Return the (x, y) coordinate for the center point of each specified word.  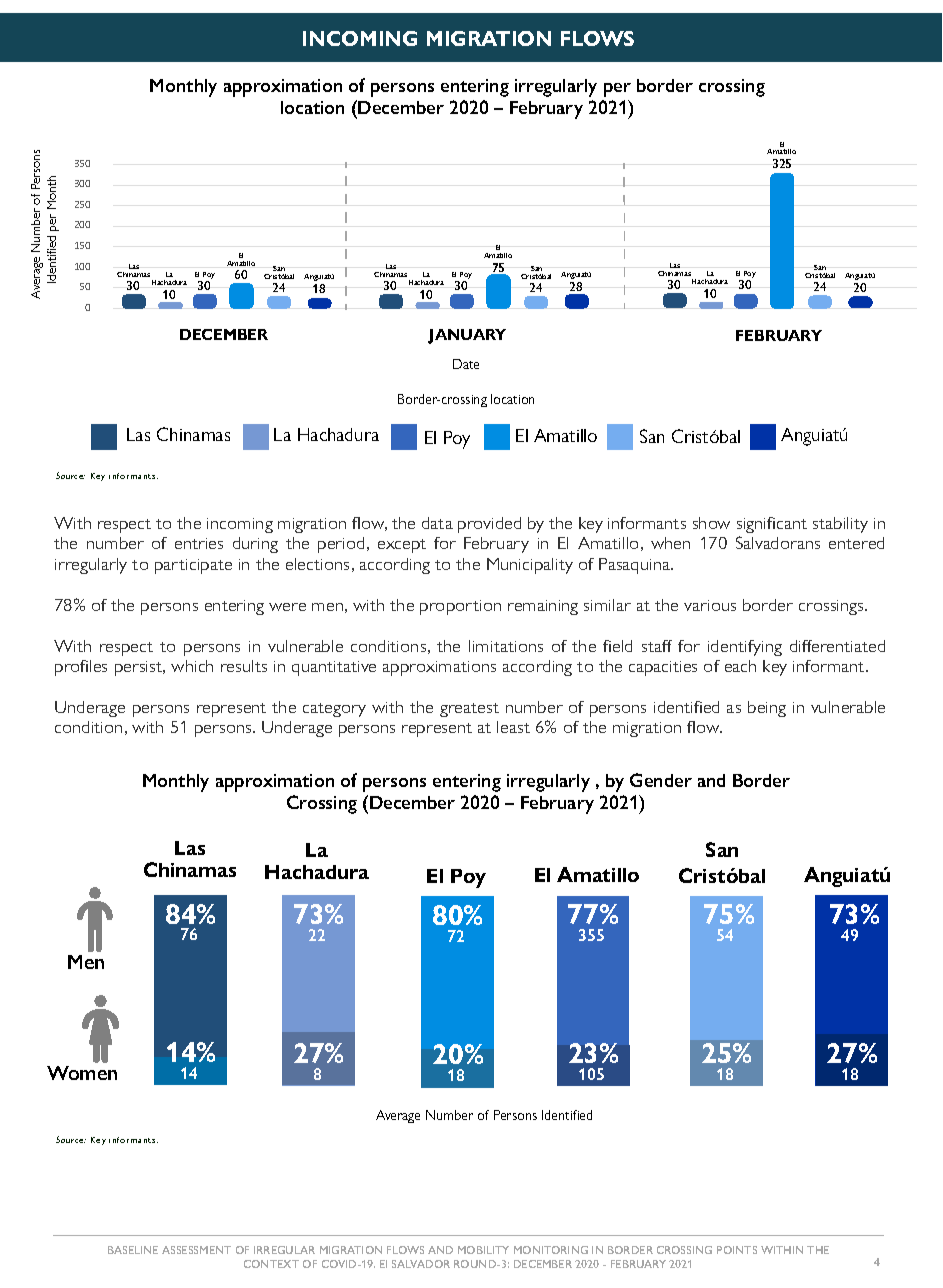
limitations (506, 646)
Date (466, 364)
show (711, 523)
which (192, 666)
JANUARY (467, 336)
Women (82, 1073)
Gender (661, 780)
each (740, 666)
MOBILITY (483, 1250)
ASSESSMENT (196, 1250)
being (767, 709)
